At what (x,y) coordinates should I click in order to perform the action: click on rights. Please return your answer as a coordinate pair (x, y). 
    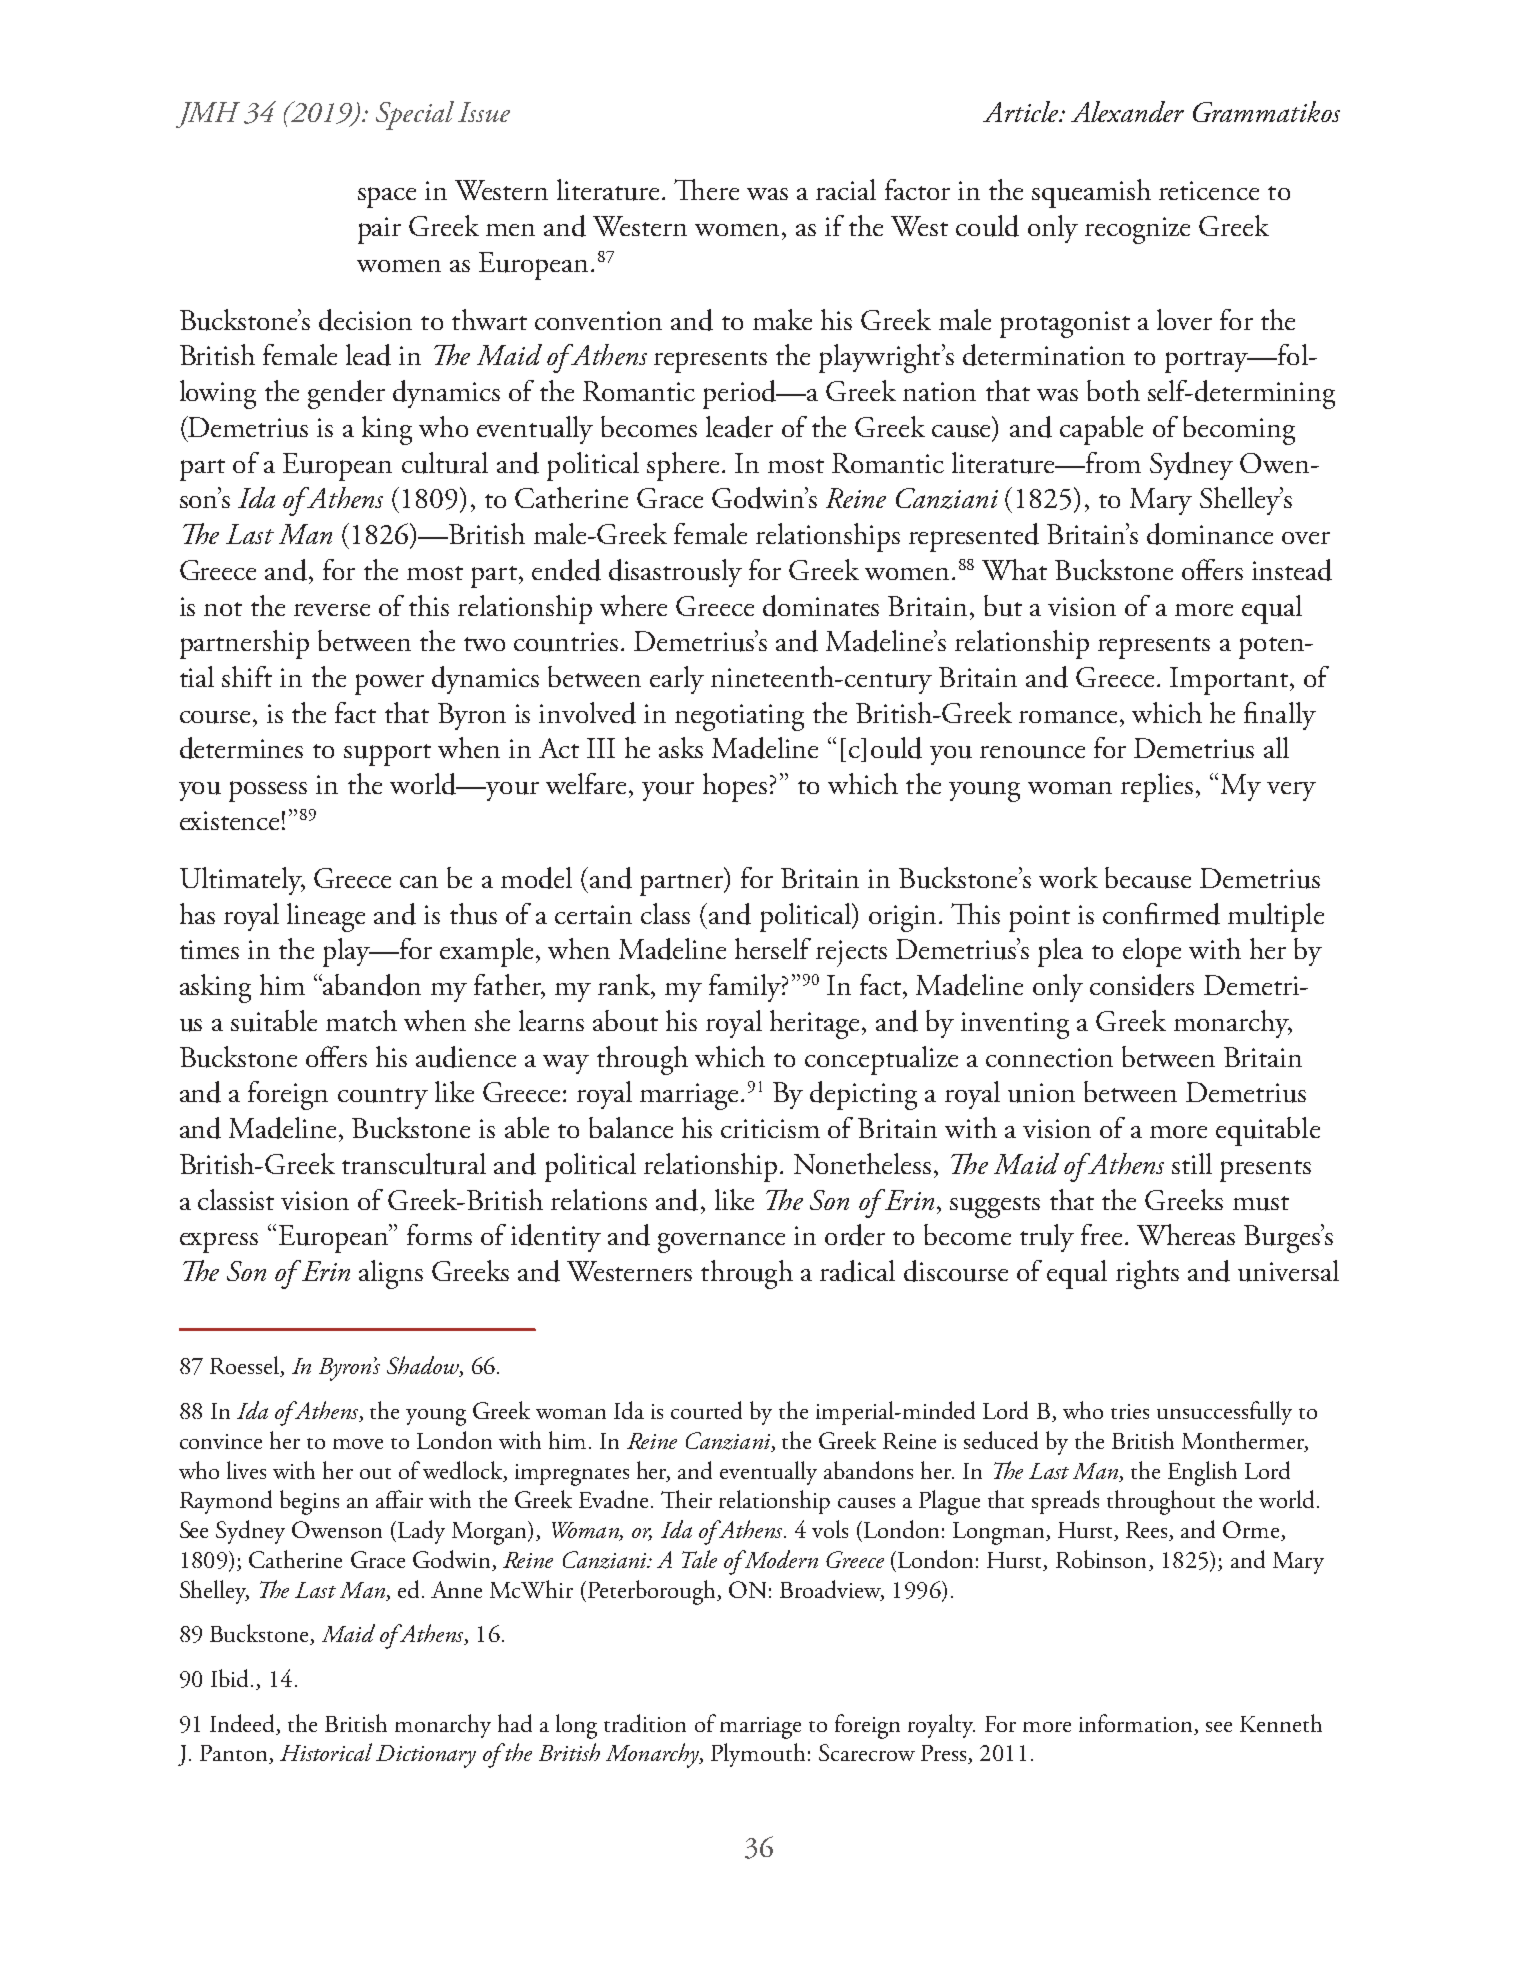
    Looking at the image, I should click on (1147, 1274).
